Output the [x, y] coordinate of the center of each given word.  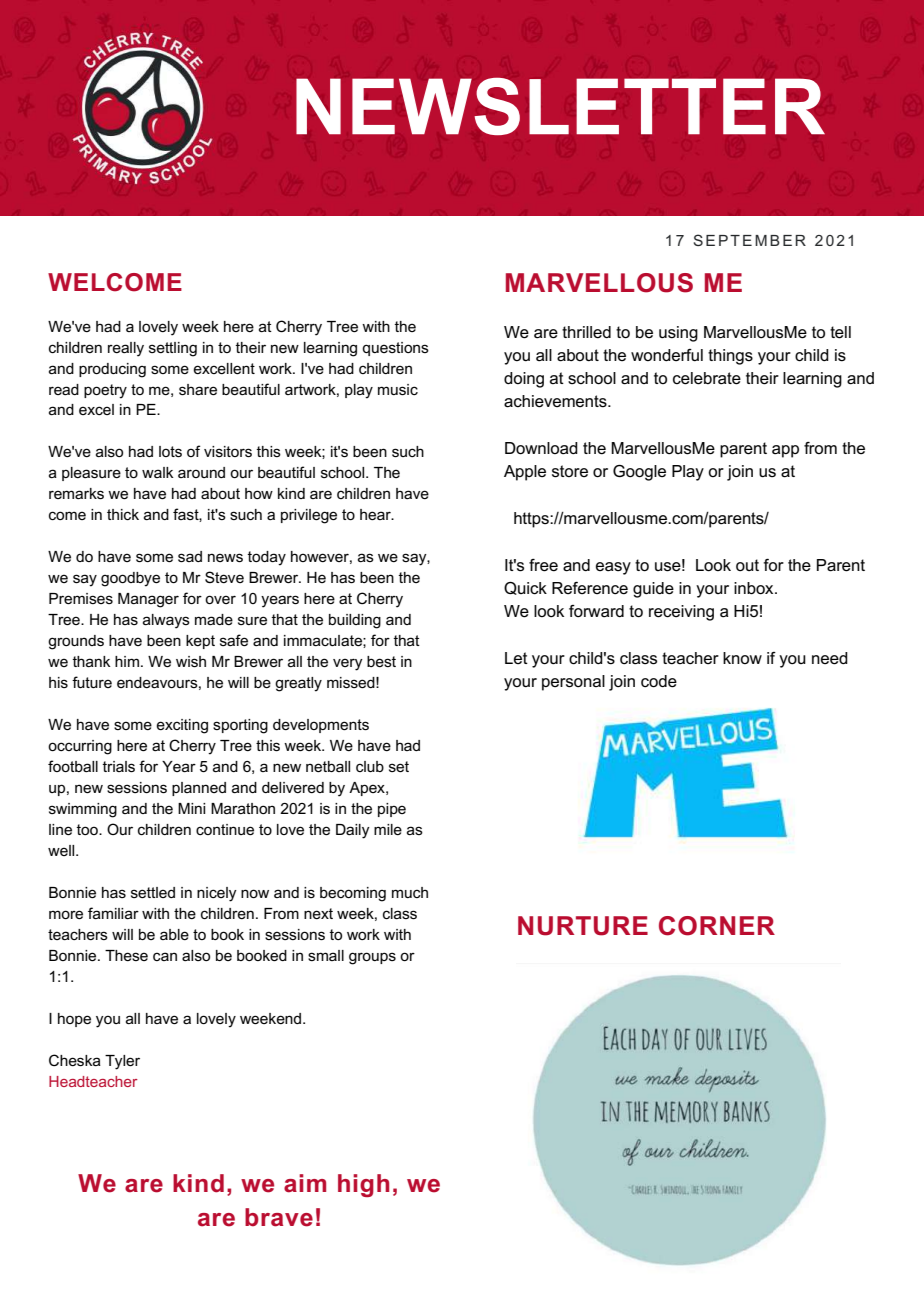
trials [118, 766]
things [730, 357]
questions [395, 349]
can [165, 956]
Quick [525, 588]
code [659, 681]
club [370, 766]
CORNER [717, 926]
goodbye [130, 579]
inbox [755, 588]
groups [372, 958]
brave [279, 1217]
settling [173, 349]
